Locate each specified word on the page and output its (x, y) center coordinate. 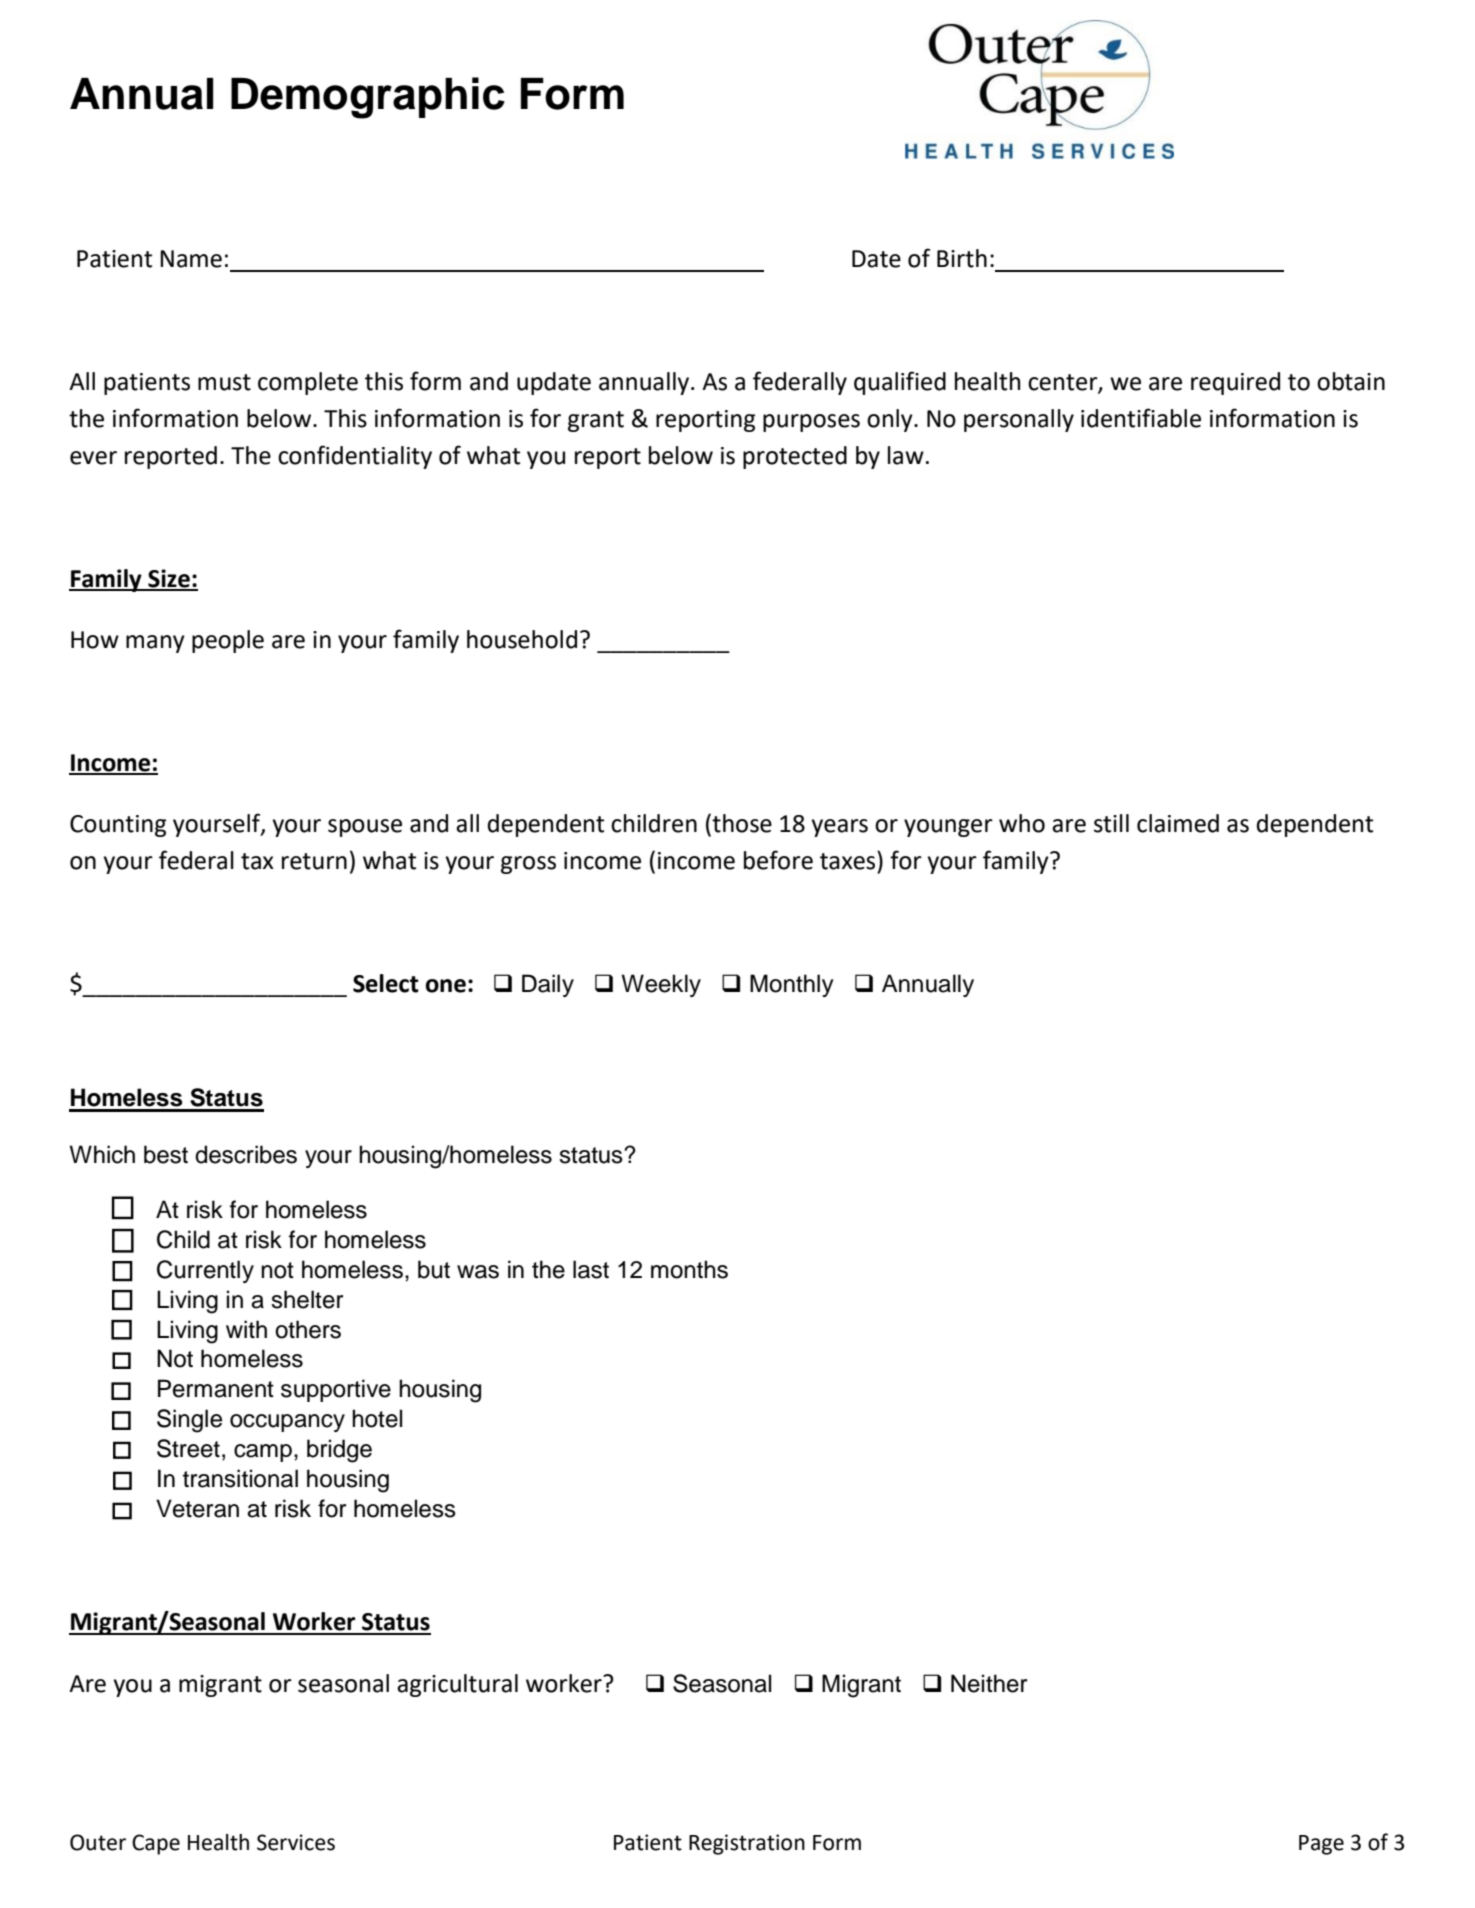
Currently (205, 1271)
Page (1321, 1845)
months (689, 1269)
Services (296, 1842)
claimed (1178, 823)
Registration (747, 1844)
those (741, 824)
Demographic (368, 98)
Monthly (792, 985)
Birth (962, 258)
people (228, 641)
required (1235, 383)
